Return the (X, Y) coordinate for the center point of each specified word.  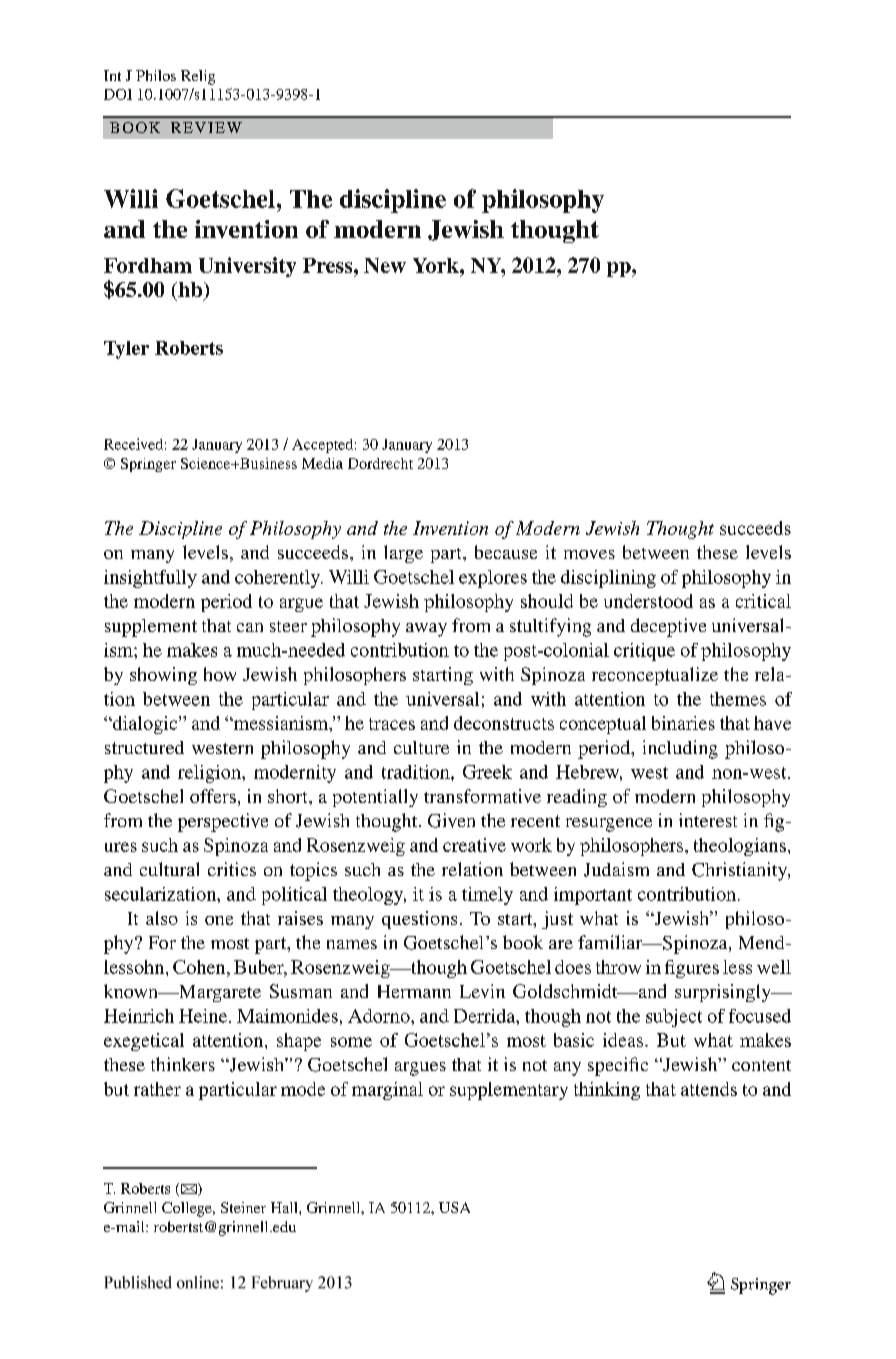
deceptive (668, 627)
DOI (118, 94)
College (188, 1209)
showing (163, 676)
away (426, 630)
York (437, 265)
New (385, 265)
